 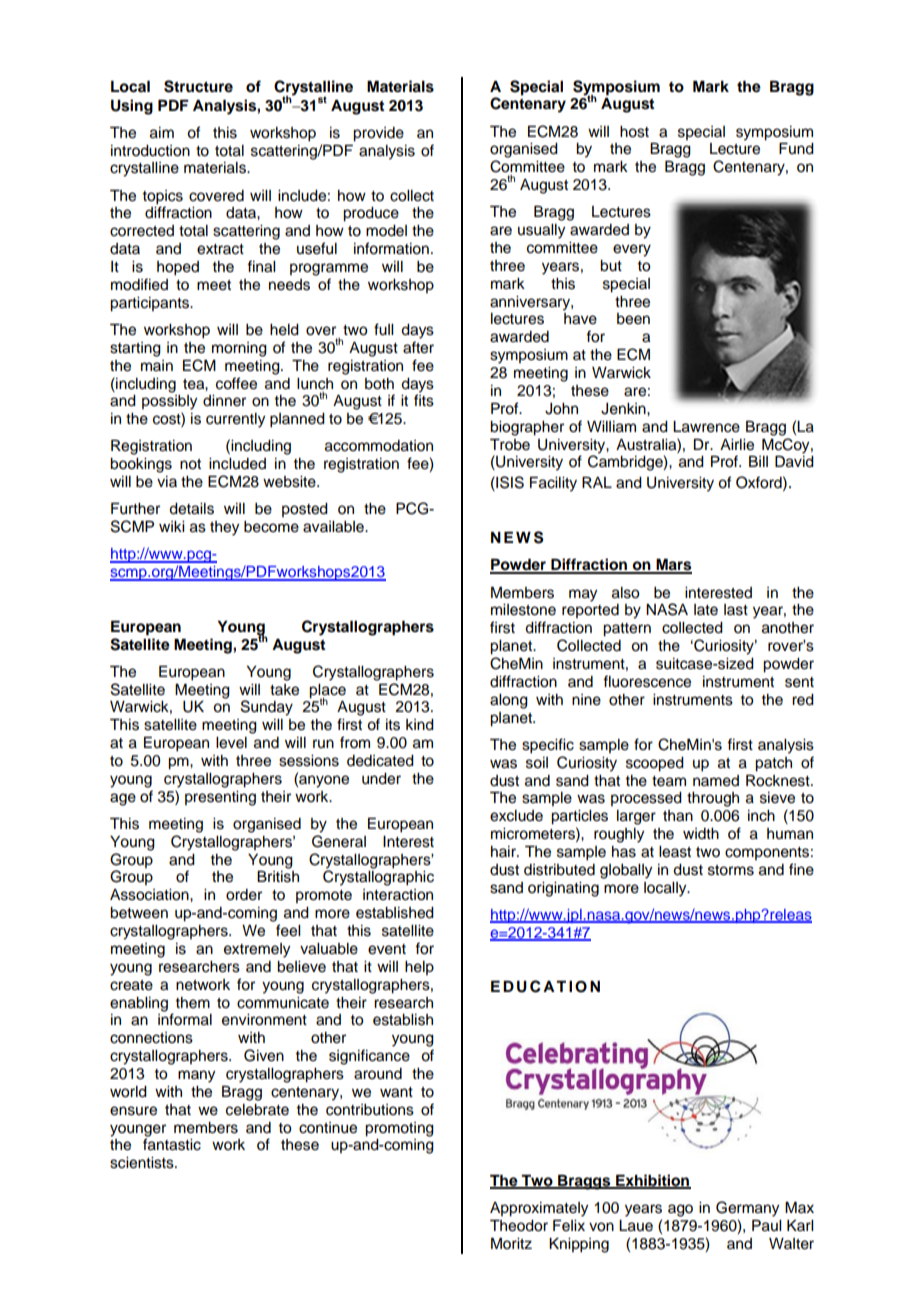 What do you see at coordinates (509, 701) in the image?
I see `along` at bounding box center [509, 701].
